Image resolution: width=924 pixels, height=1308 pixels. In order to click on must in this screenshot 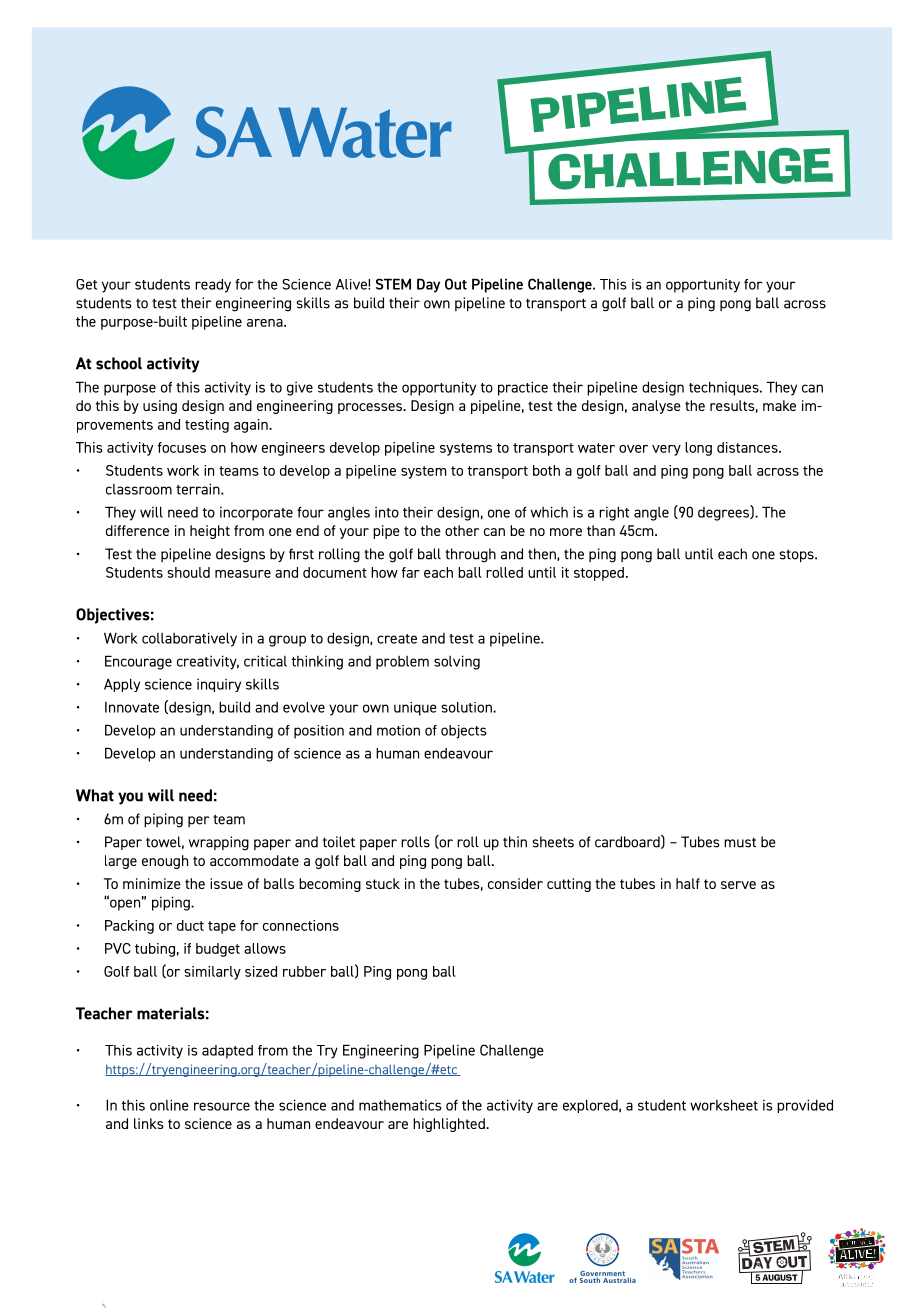, I will do `click(740, 842)`.
